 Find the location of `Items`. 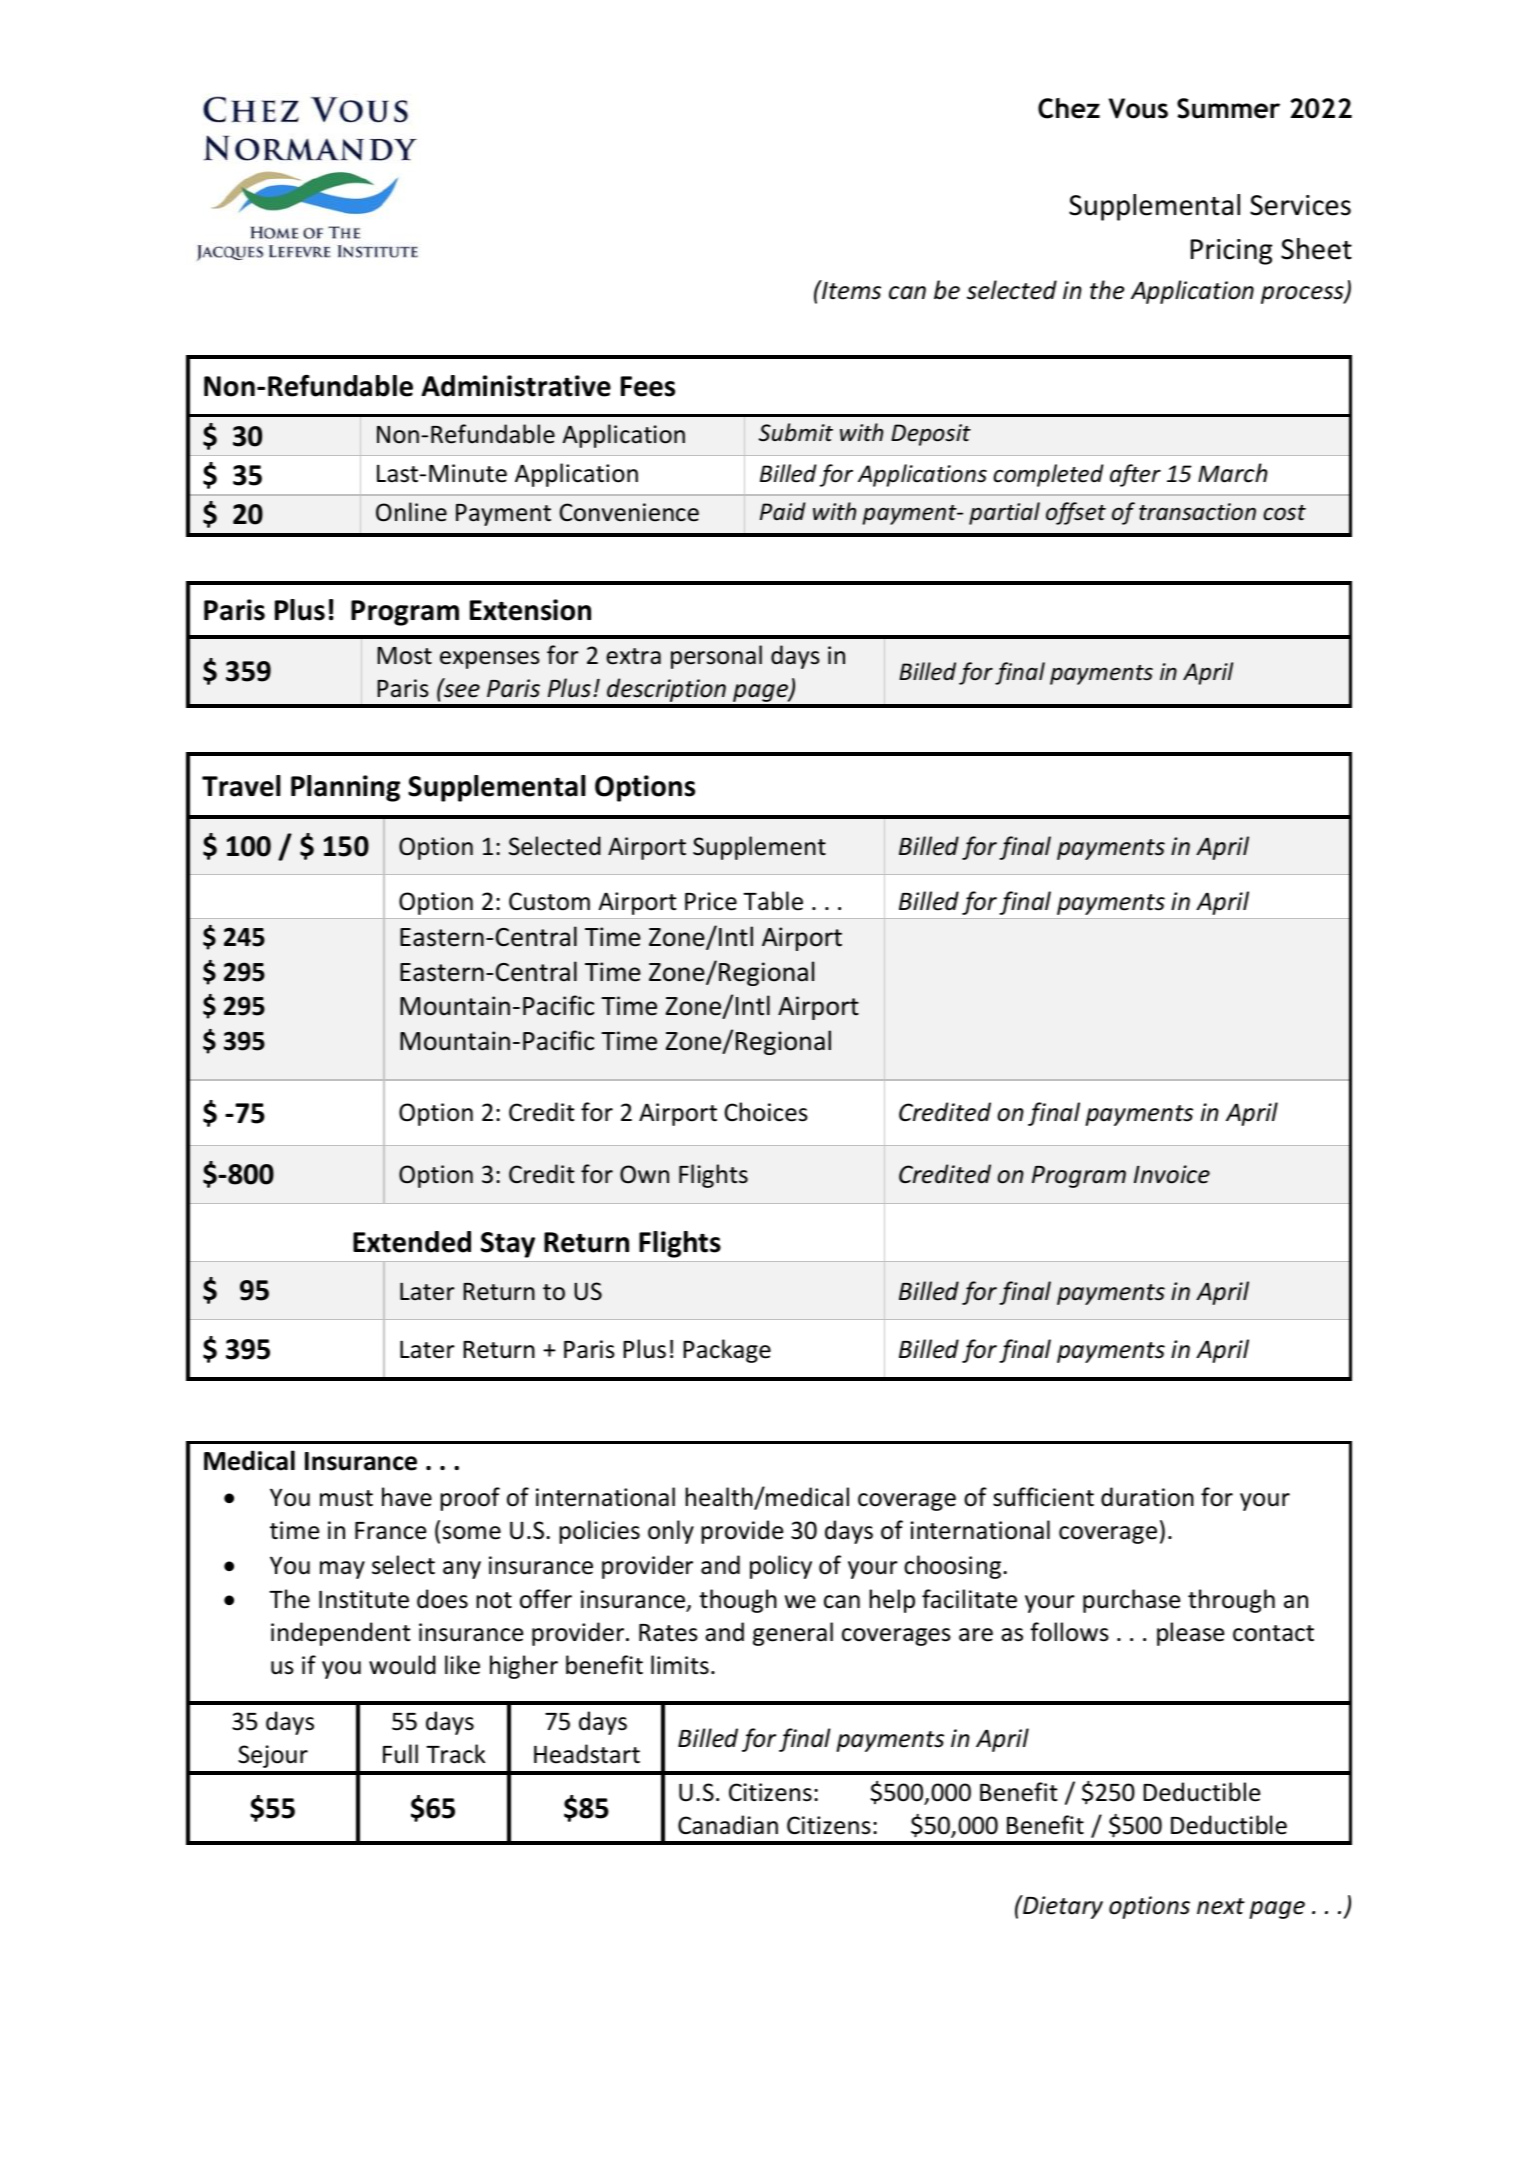

Items is located at coordinates (850, 290).
